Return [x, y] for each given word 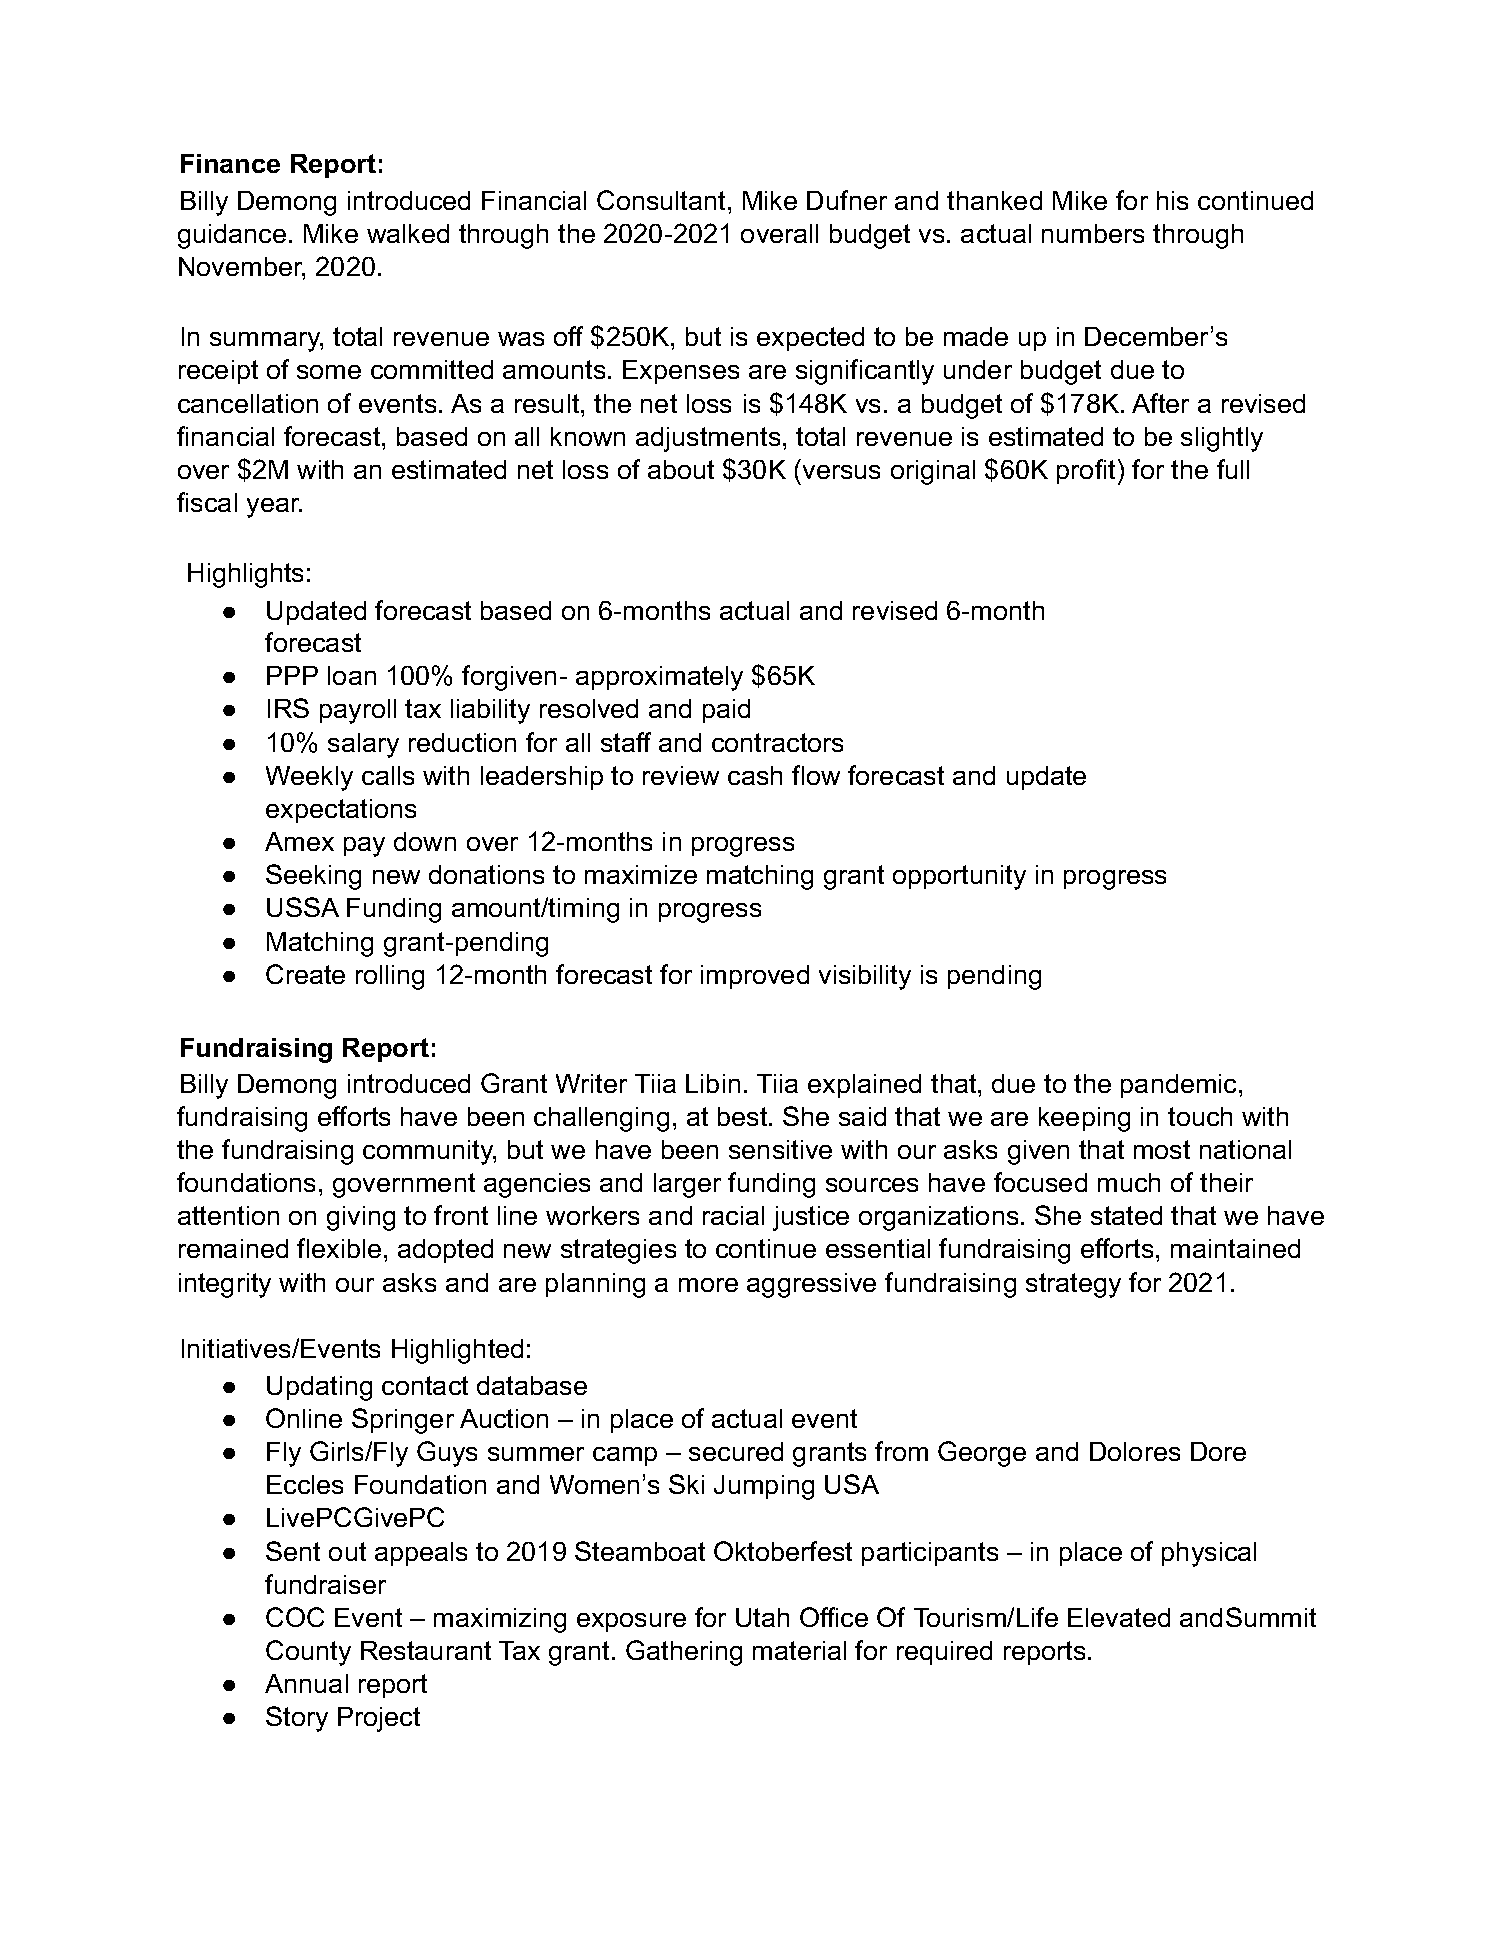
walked [408, 233]
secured [736, 1451]
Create [305, 974]
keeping [1084, 1119]
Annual [306, 1683]
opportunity [959, 877]
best [744, 1116]
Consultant [661, 200]
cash [755, 775]
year [274, 508]
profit [1086, 471]
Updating [319, 1388]
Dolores [1135, 1451]
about [681, 469]
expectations [341, 811]
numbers [1093, 233]
